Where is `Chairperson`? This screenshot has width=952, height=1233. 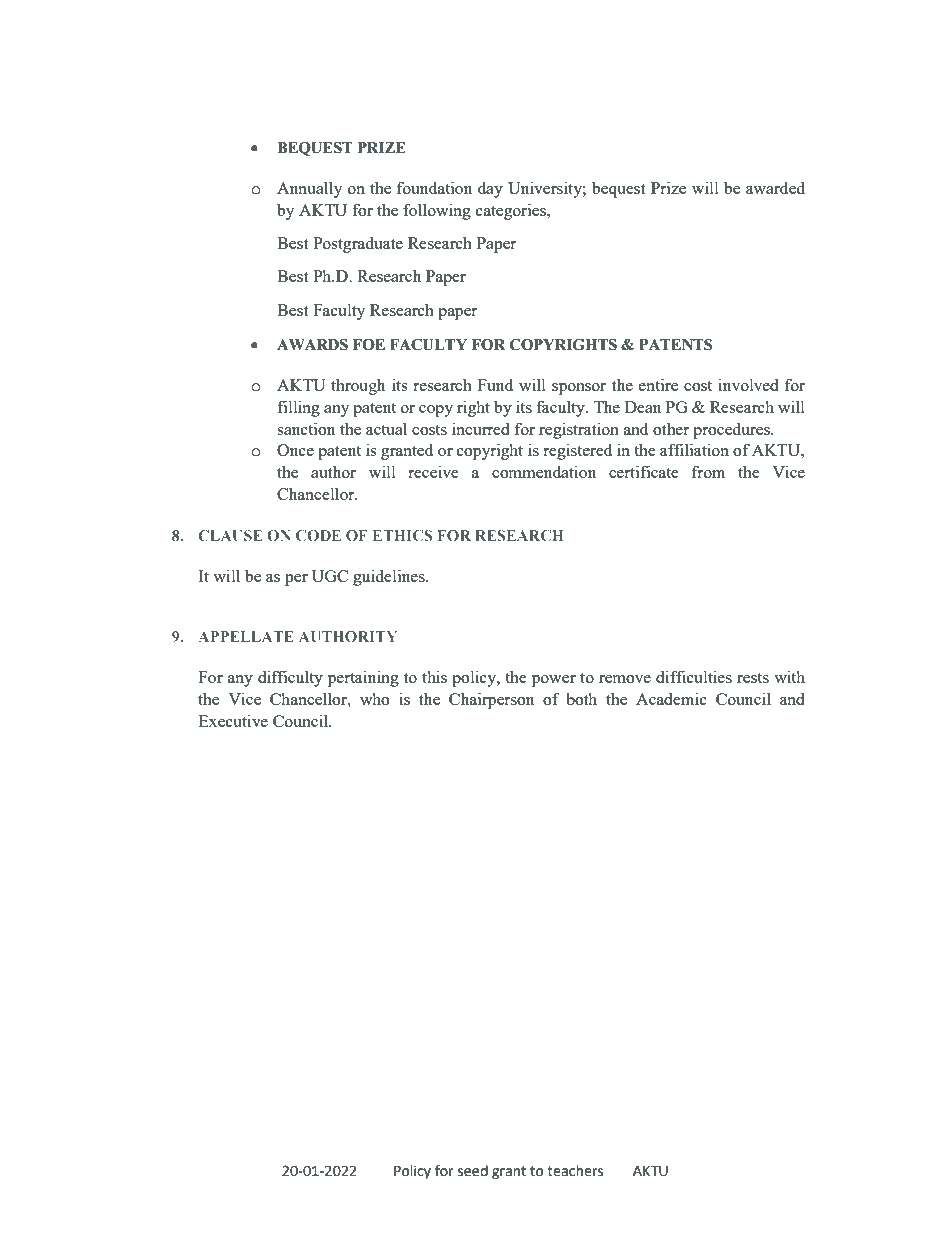
Chairperson is located at coordinates (491, 700).
